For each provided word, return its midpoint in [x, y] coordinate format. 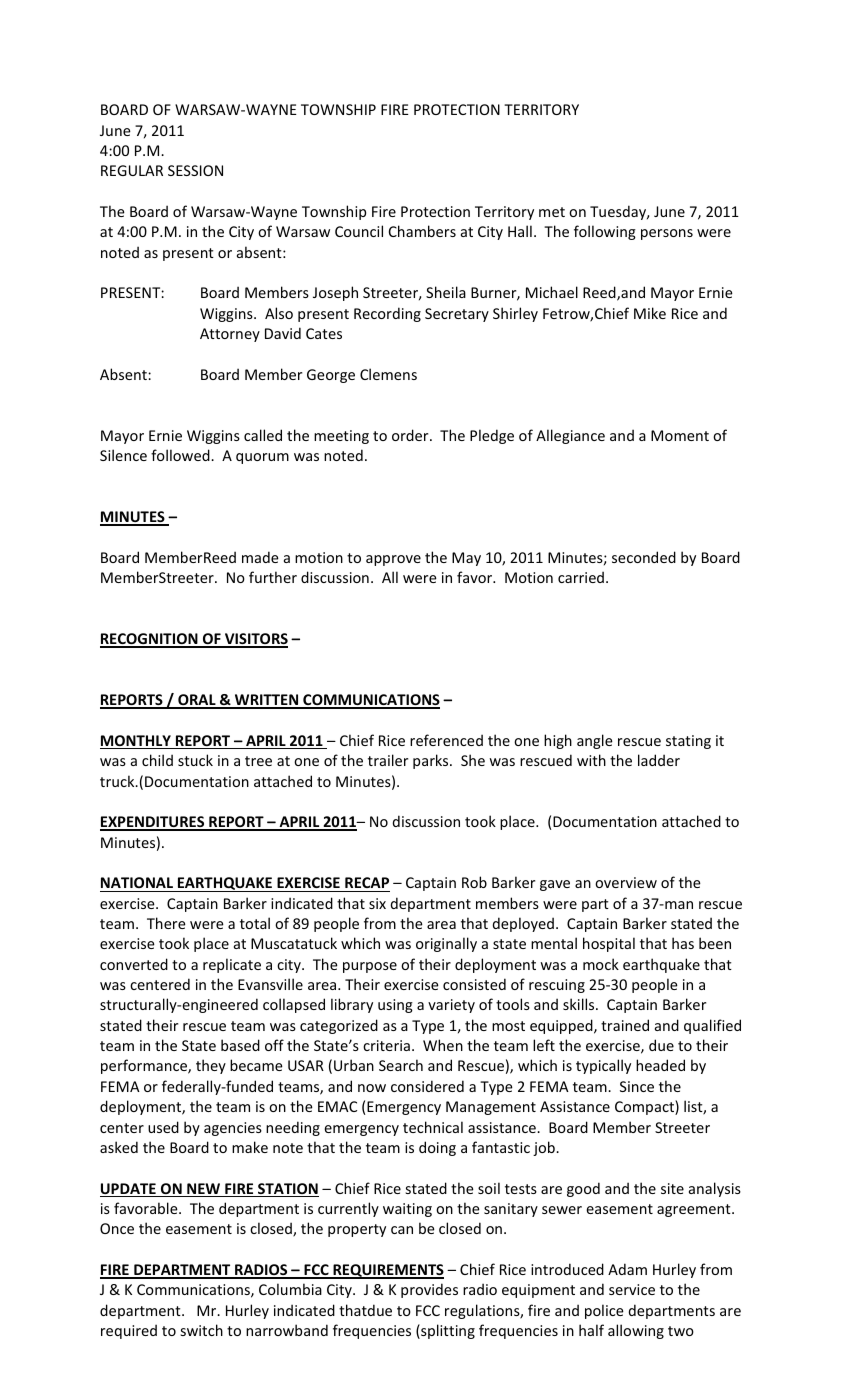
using [395, 1006]
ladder [659, 760]
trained [625, 1025]
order [411, 435]
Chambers [422, 231]
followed [181, 455]
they [211, 1066]
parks [432, 761]
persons [667, 234]
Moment [680, 435]
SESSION [195, 170]
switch [202, 1330]
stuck [195, 760]
